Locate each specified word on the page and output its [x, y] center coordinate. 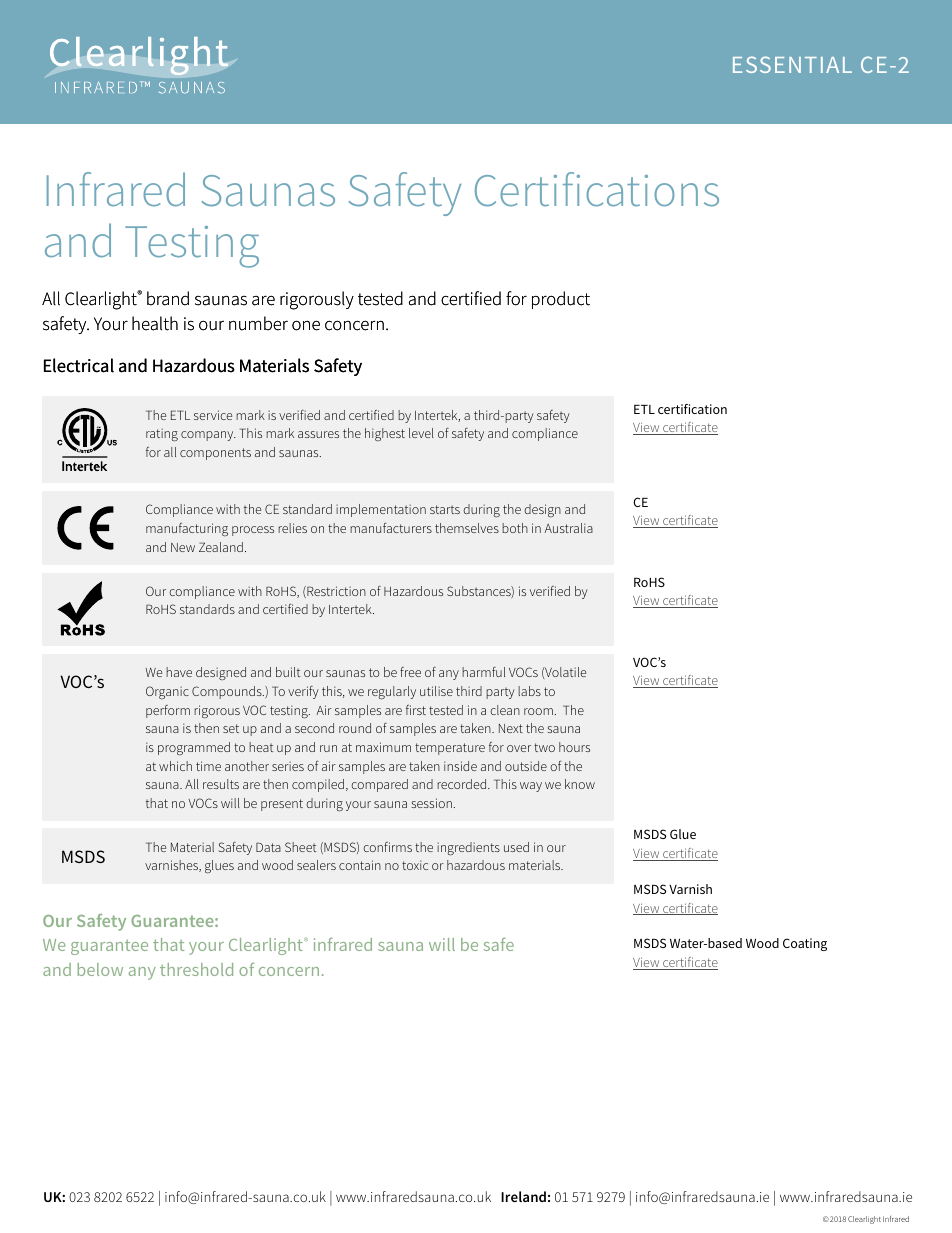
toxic [415, 865]
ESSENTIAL [792, 64]
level [421, 433]
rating [162, 434]
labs [529, 691]
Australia [568, 528]
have [179, 672]
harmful [483, 672]
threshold [196, 969]
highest [385, 434]
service [213, 415]
